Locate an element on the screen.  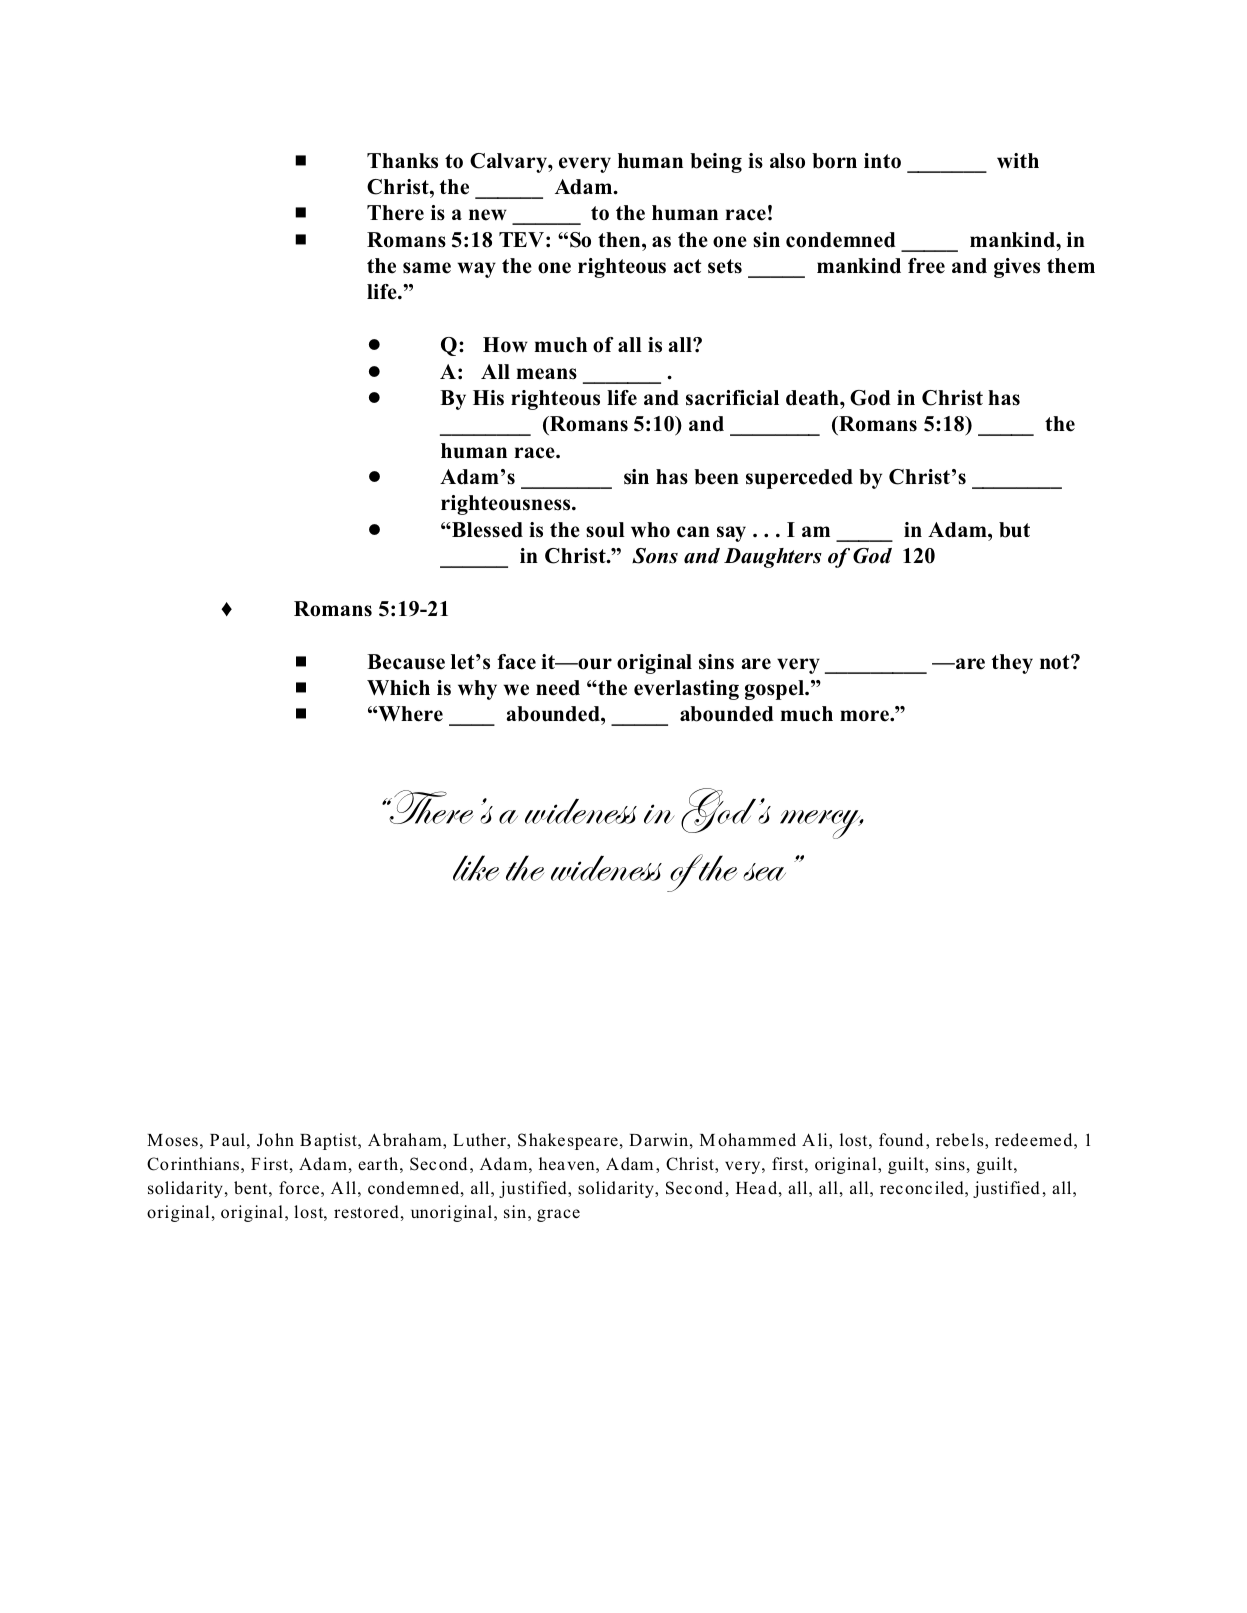
soul is located at coordinates (605, 530).
